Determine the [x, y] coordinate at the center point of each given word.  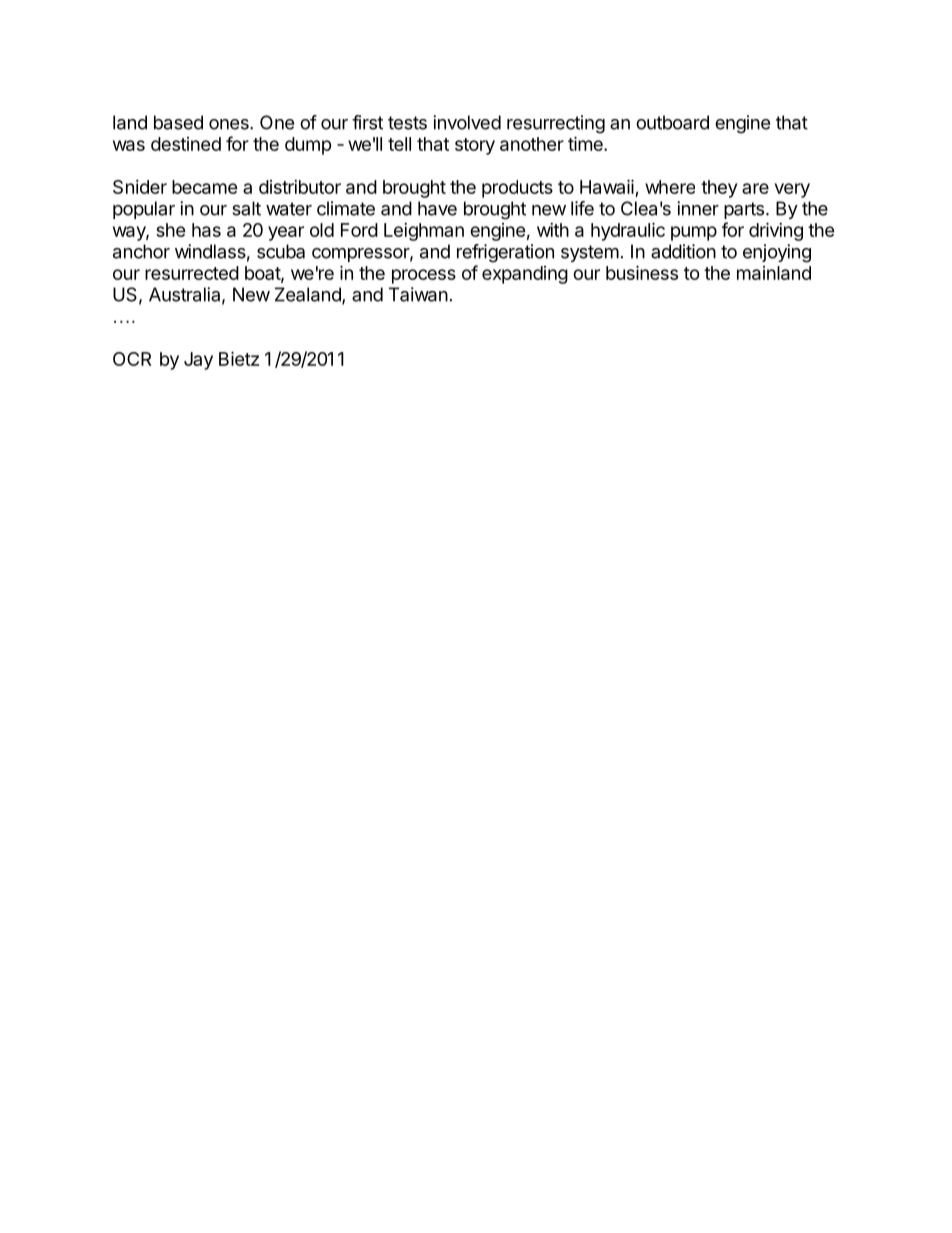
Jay [198, 361]
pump [694, 233]
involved [467, 122]
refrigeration [505, 253]
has [206, 230]
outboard [672, 122]
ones [230, 124]
